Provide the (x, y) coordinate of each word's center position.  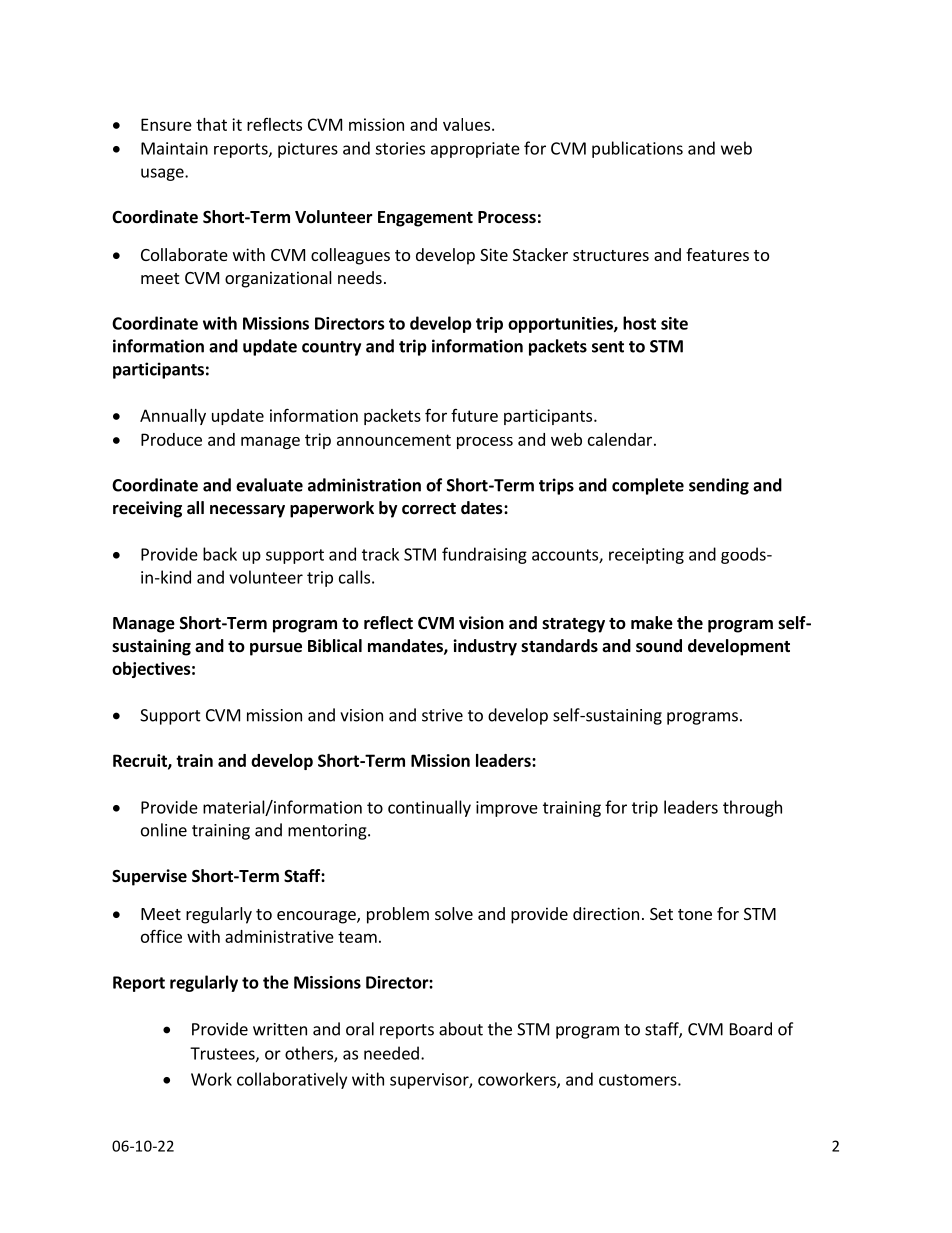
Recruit (141, 761)
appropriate (475, 150)
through (752, 808)
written (280, 1029)
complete (648, 486)
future (474, 415)
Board (751, 1029)
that (211, 124)
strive (442, 715)
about (461, 1029)
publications (637, 149)
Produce (171, 439)
